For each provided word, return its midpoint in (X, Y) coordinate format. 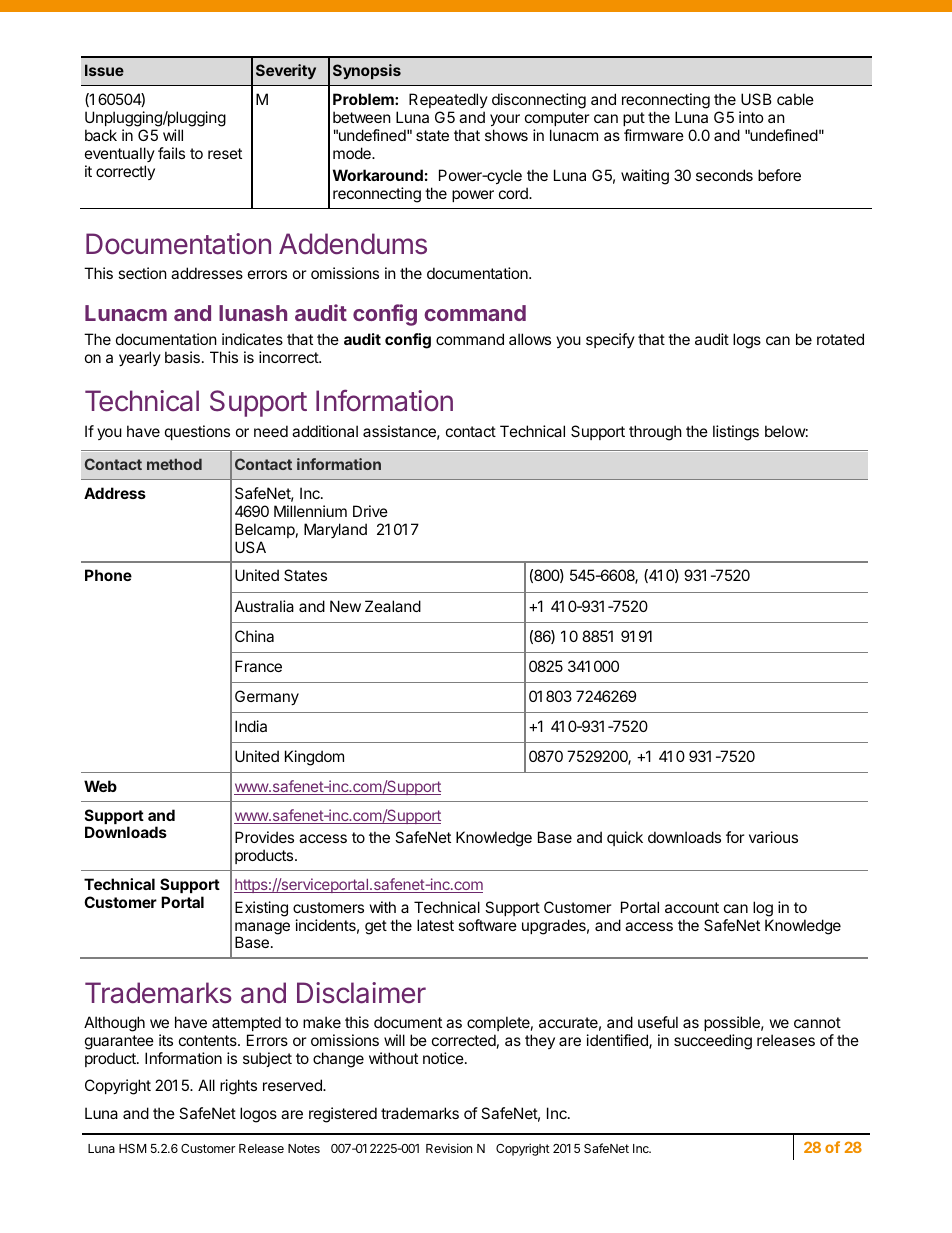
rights (238, 1087)
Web (100, 786)
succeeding (713, 1042)
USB (756, 99)
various (773, 837)
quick (625, 838)
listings (736, 433)
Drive (370, 511)
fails (171, 153)
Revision (449, 1148)
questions (197, 432)
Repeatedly (448, 100)
